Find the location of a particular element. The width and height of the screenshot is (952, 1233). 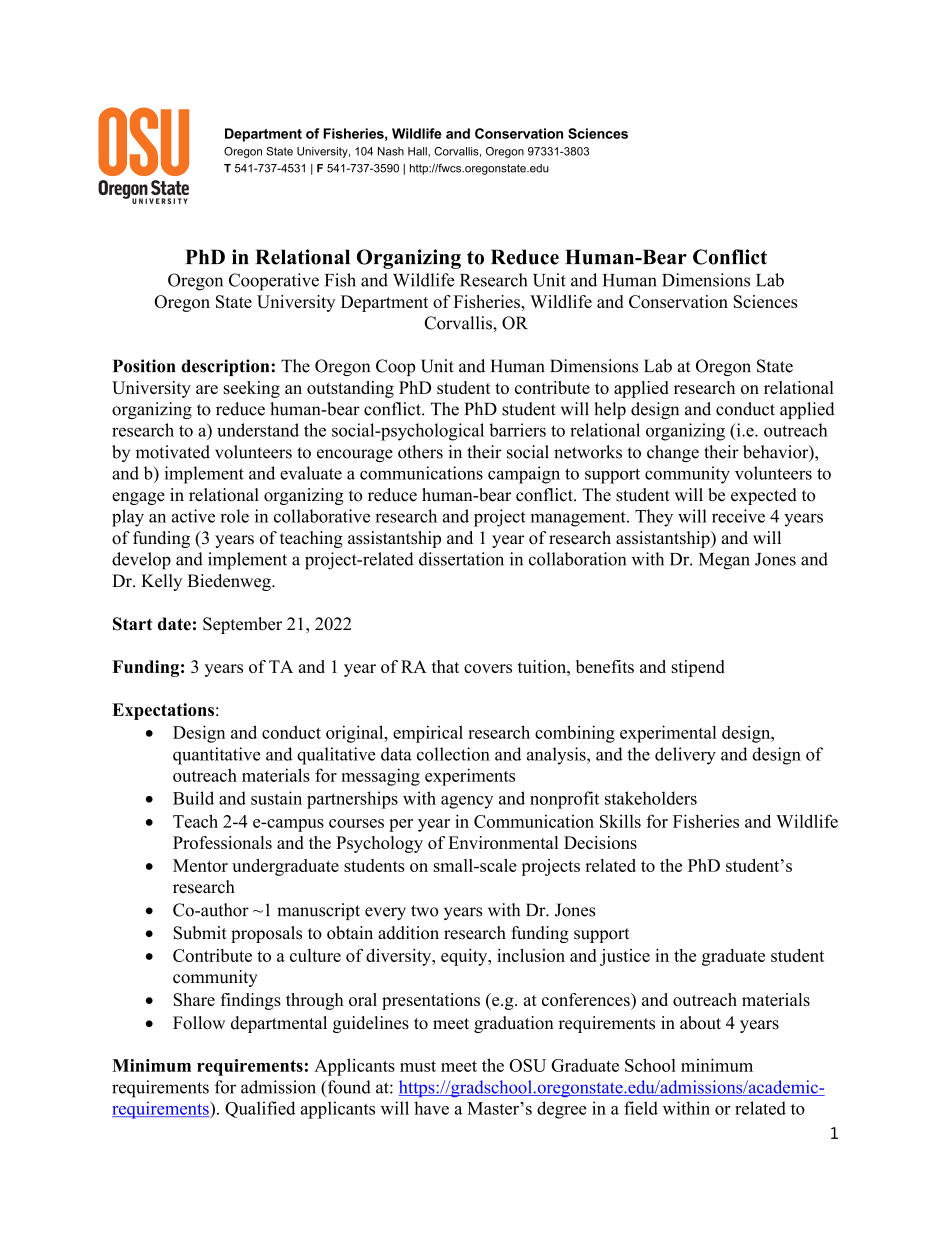

others is located at coordinates (420, 452).
